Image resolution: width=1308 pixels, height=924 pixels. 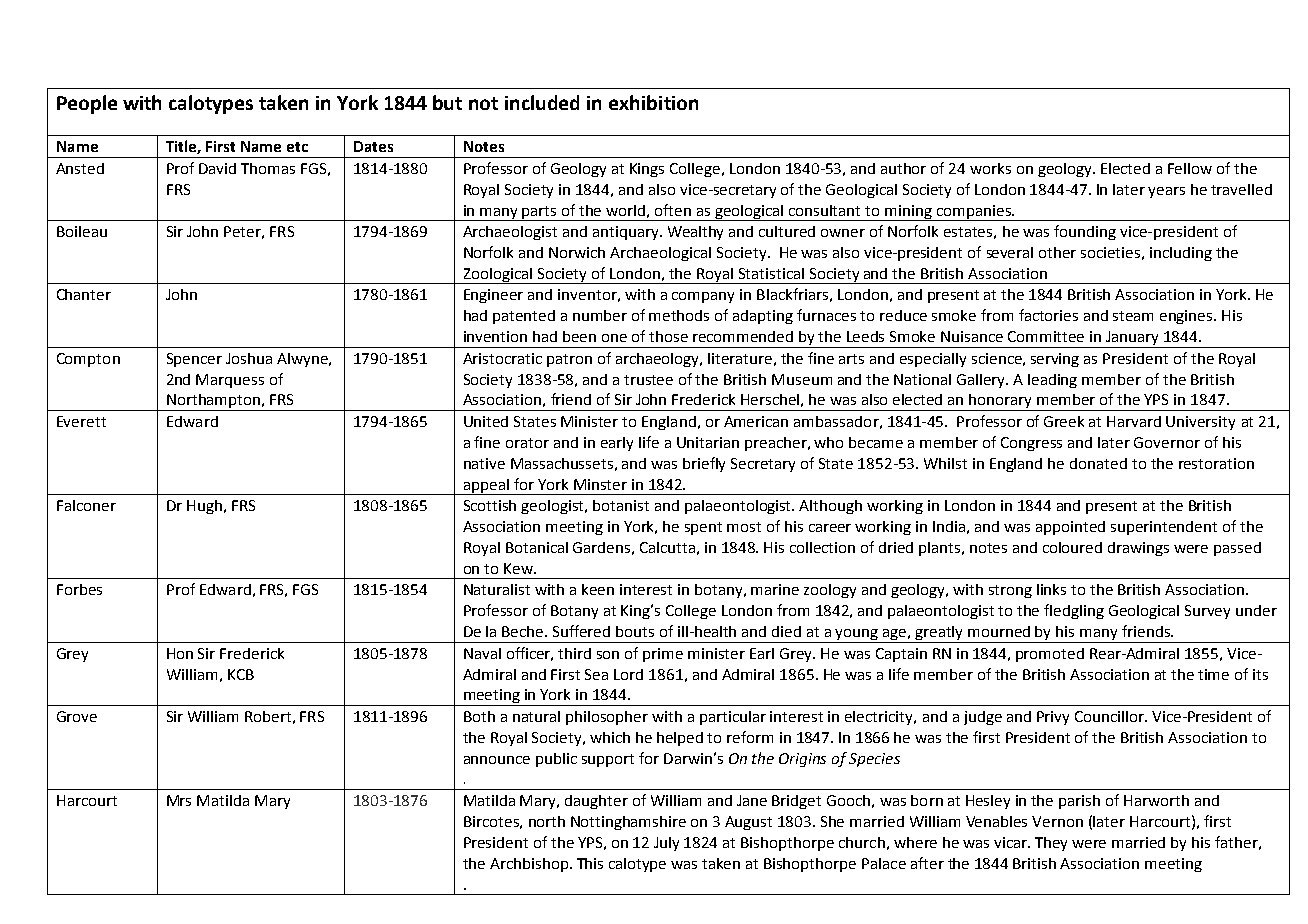 What do you see at coordinates (703, 528) in the screenshot?
I see `spent` at bounding box center [703, 528].
